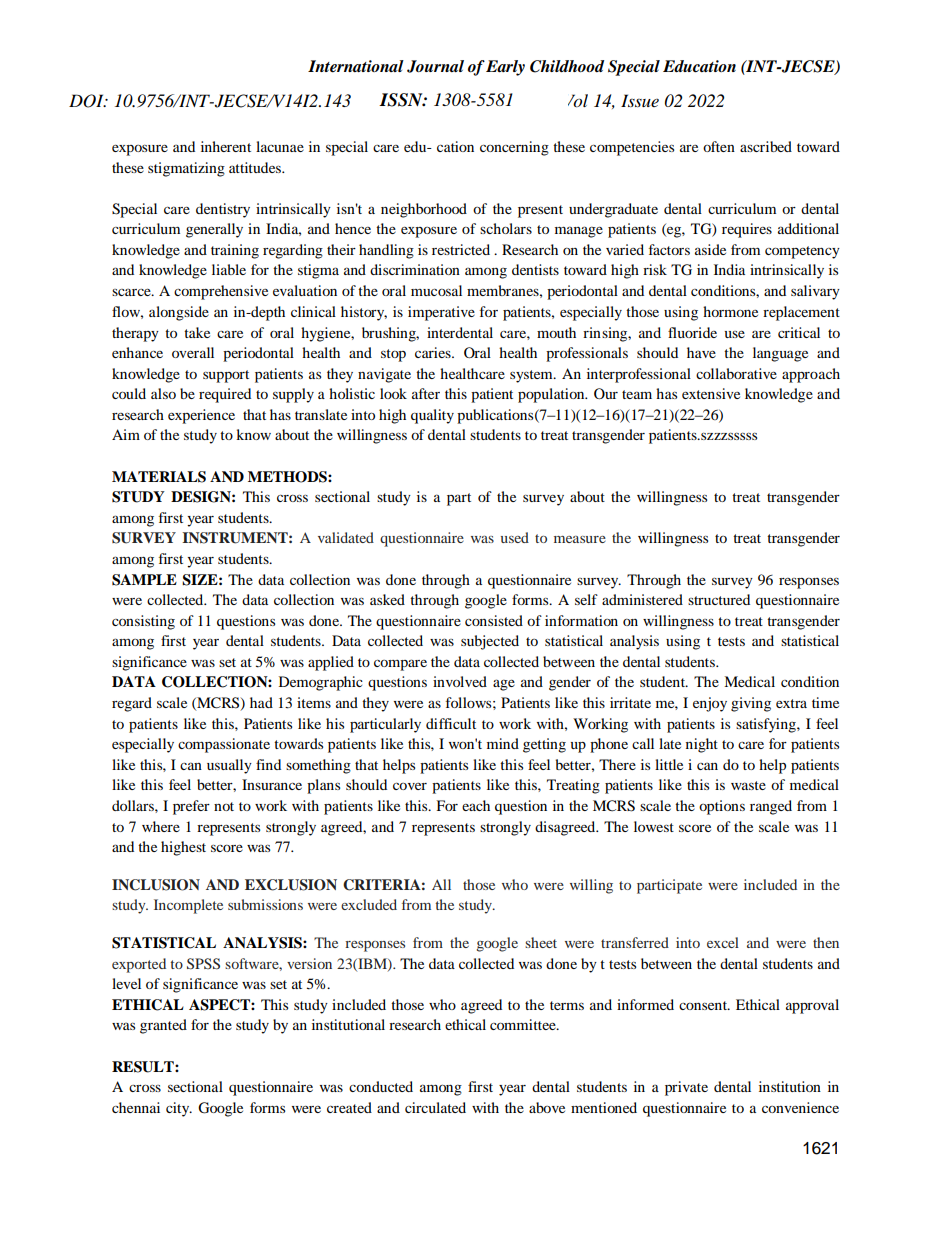 Image resolution: width=952 pixels, height=1233 pixels. Describe the element at coordinates (736, 373) in the screenshot. I see `collaborative` at that location.
